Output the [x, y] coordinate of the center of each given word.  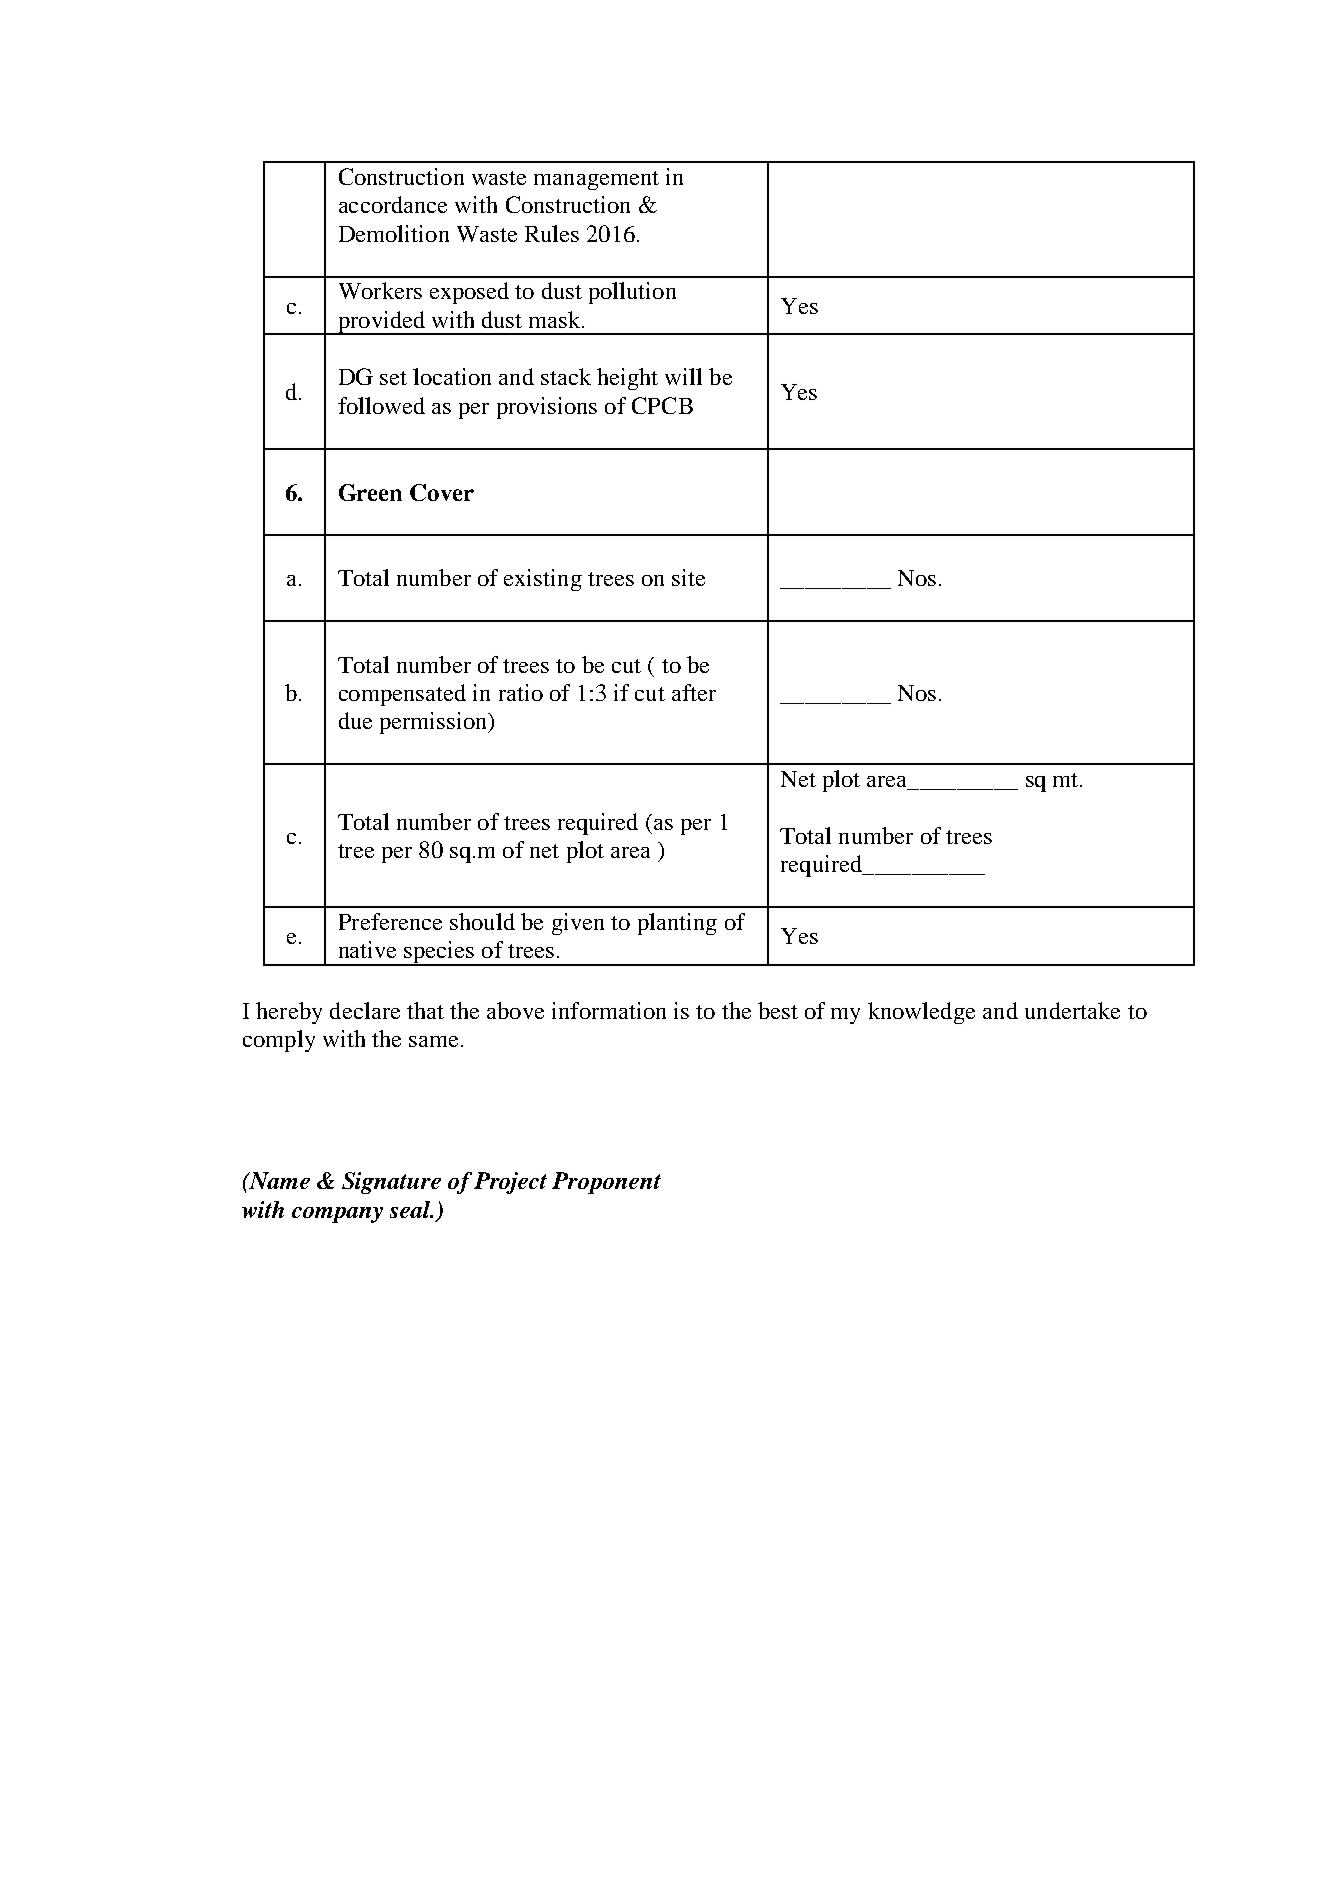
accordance [393, 204]
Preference [390, 921]
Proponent [606, 1183]
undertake [1072, 1010]
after [694, 692]
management [596, 180]
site [688, 577]
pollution [632, 293]
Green [370, 492]
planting [677, 924]
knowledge [921, 1013]
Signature [391, 1183]
